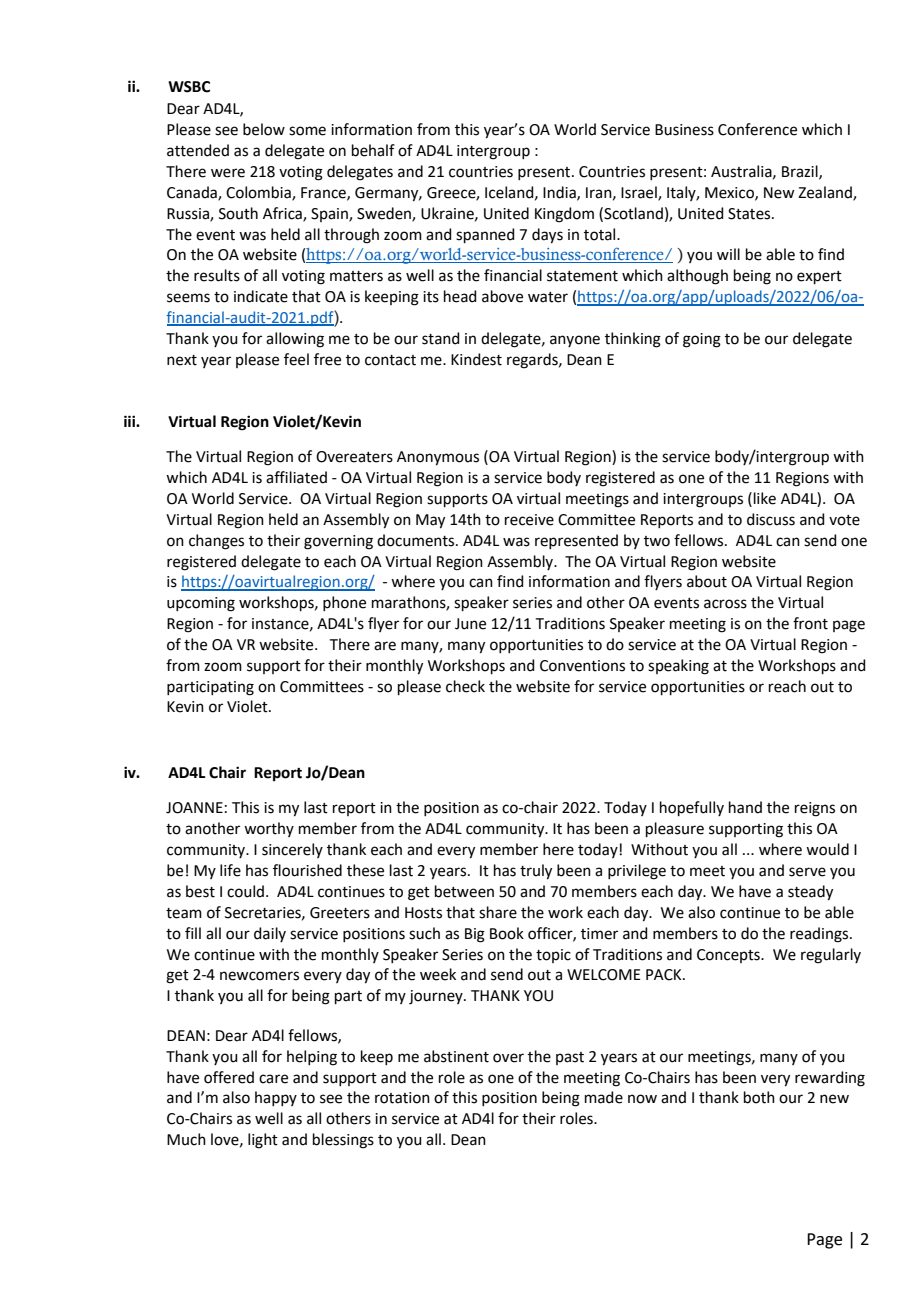 The height and width of the screenshot is (1308, 924). Describe the element at coordinates (529, 520) in the screenshot. I see `receive` at that location.
